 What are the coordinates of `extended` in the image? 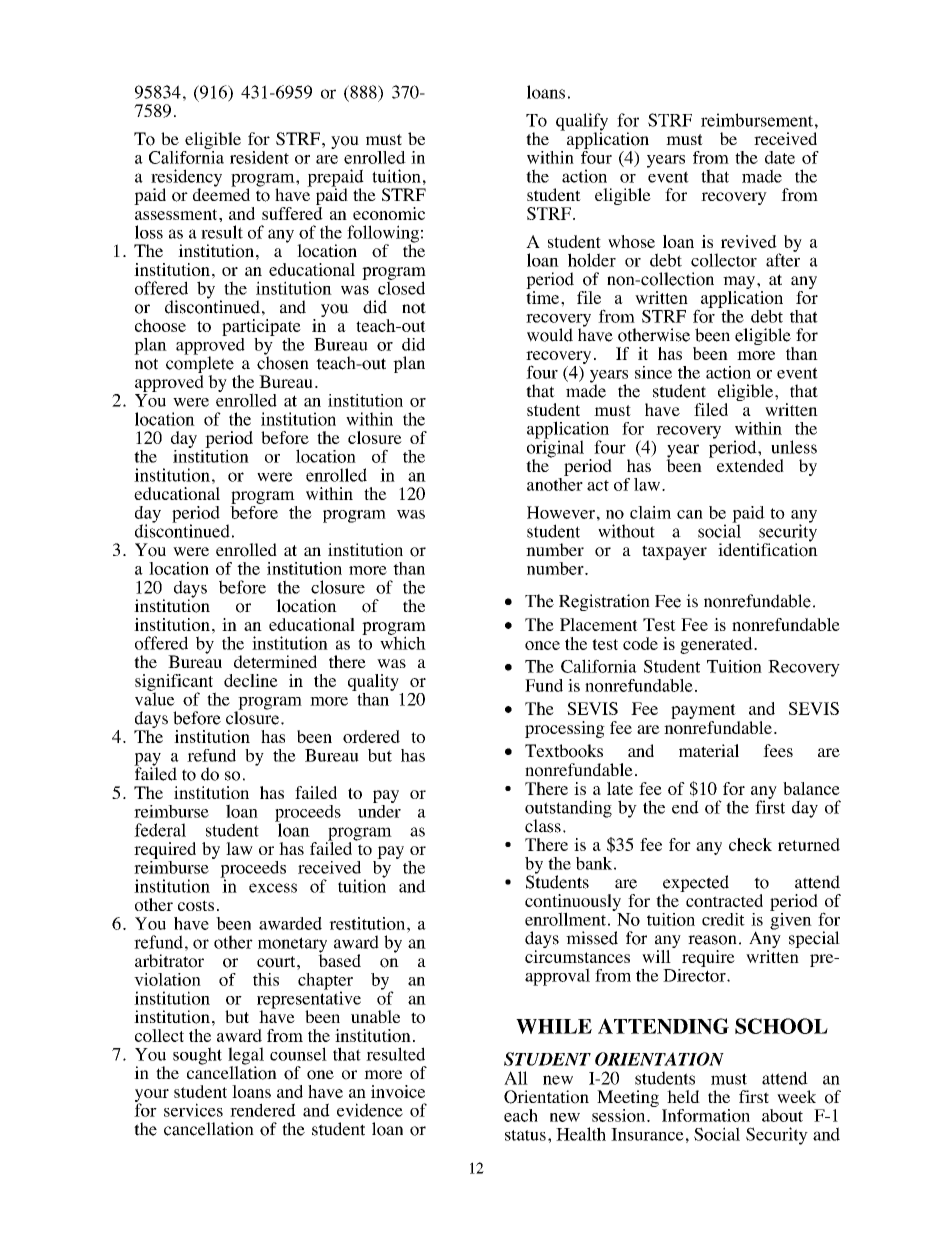 It's located at (750, 465).
